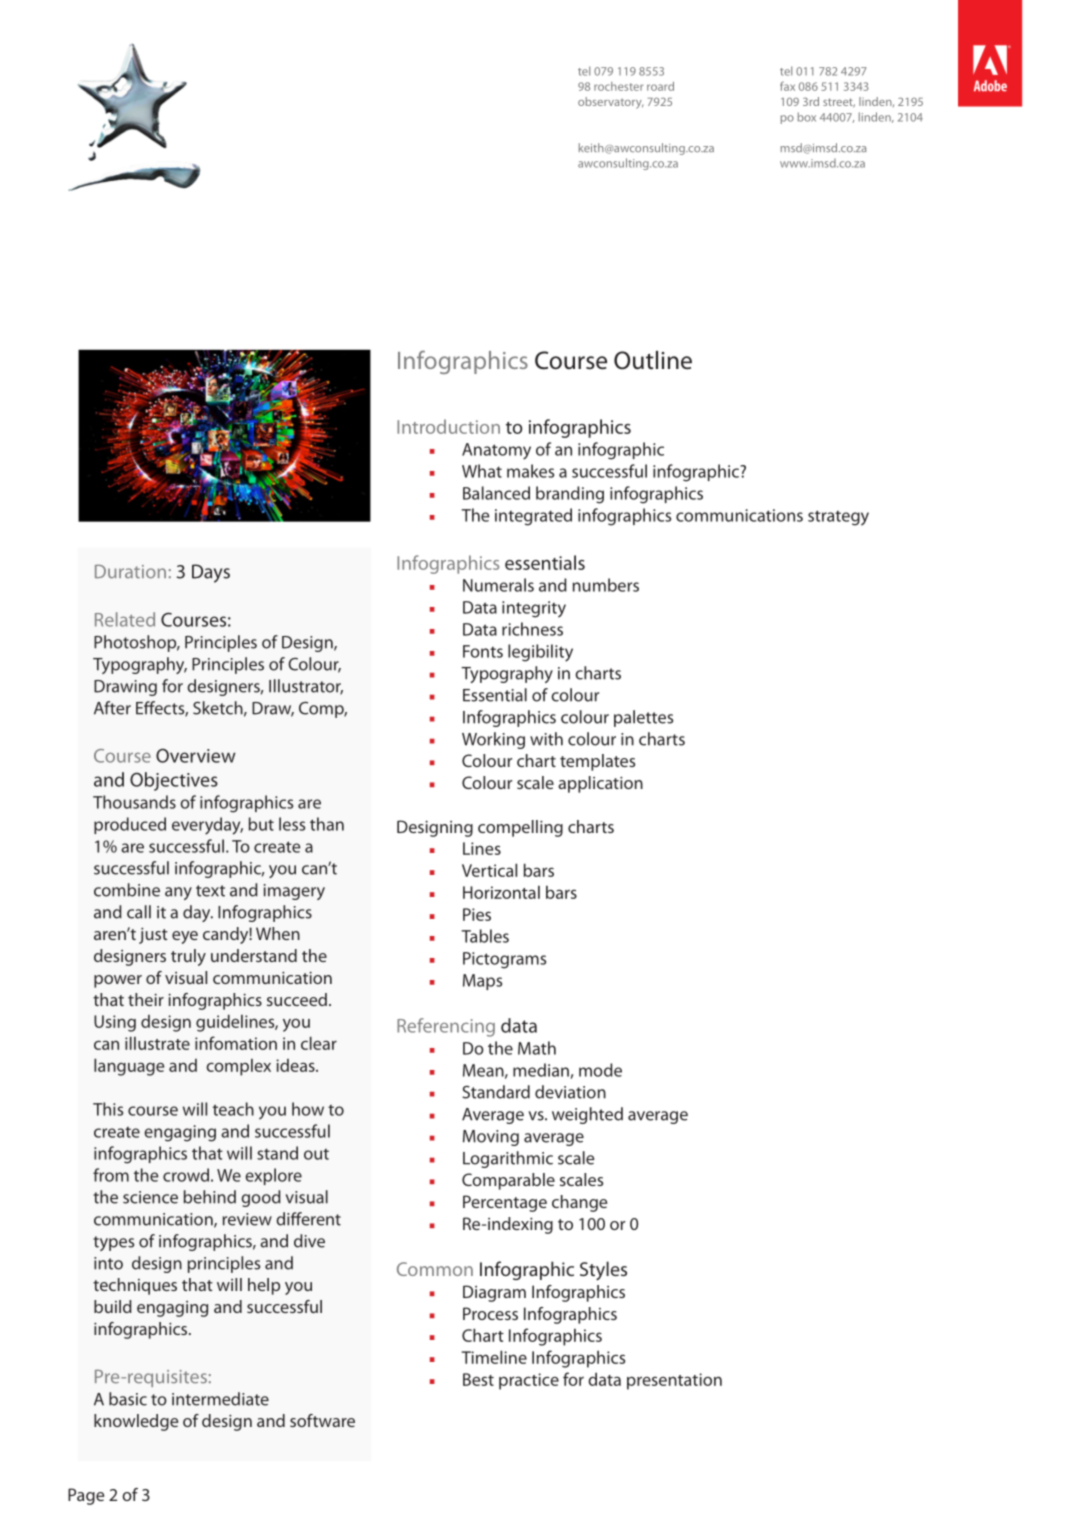  I want to click on observatory, so click(610, 103).
